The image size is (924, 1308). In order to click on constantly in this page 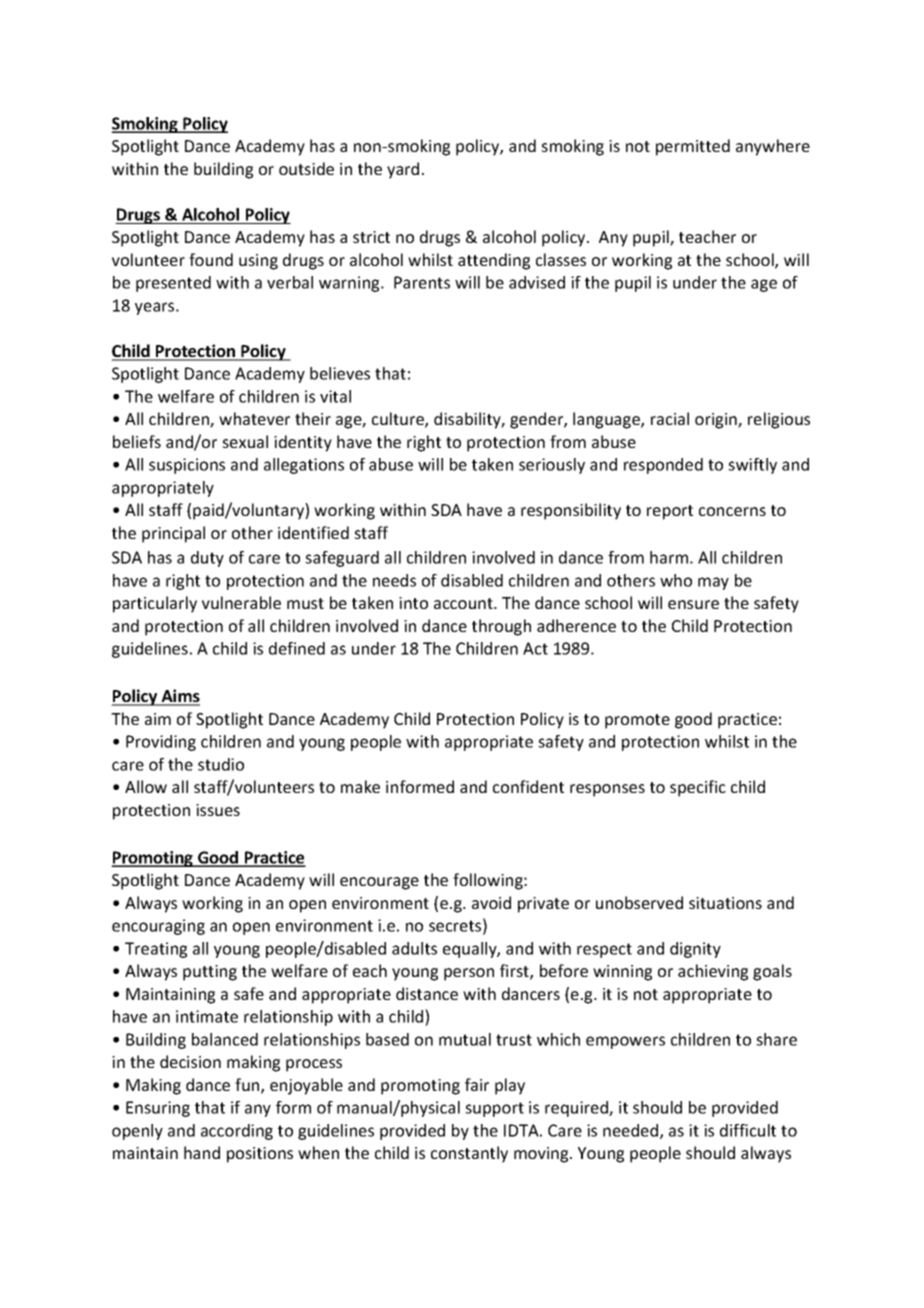, I will do `click(469, 1154)`.
